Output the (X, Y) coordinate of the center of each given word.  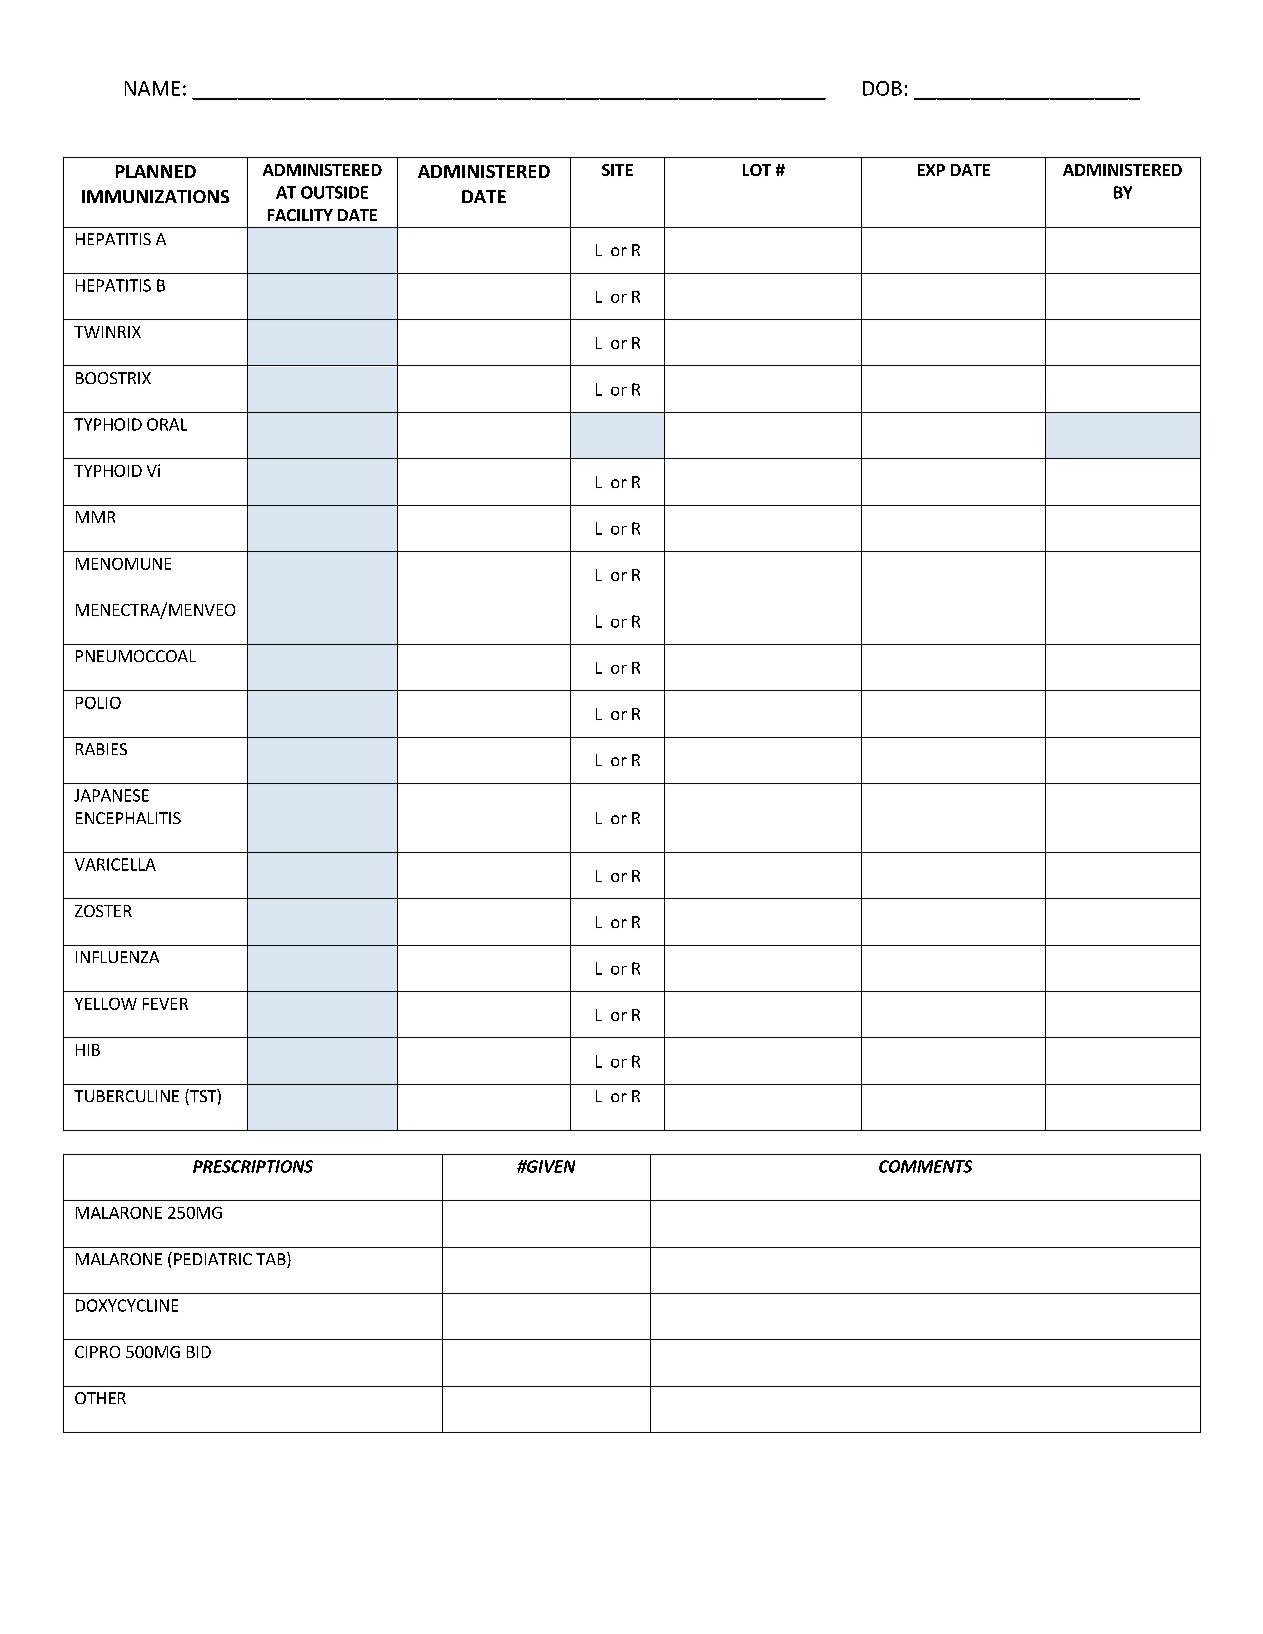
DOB (882, 88)
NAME (152, 88)
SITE (617, 170)
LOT (757, 170)
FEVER (165, 1004)
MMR (95, 517)
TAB (272, 1260)
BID (199, 1352)
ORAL (167, 424)
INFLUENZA (117, 957)
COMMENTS (925, 1166)
